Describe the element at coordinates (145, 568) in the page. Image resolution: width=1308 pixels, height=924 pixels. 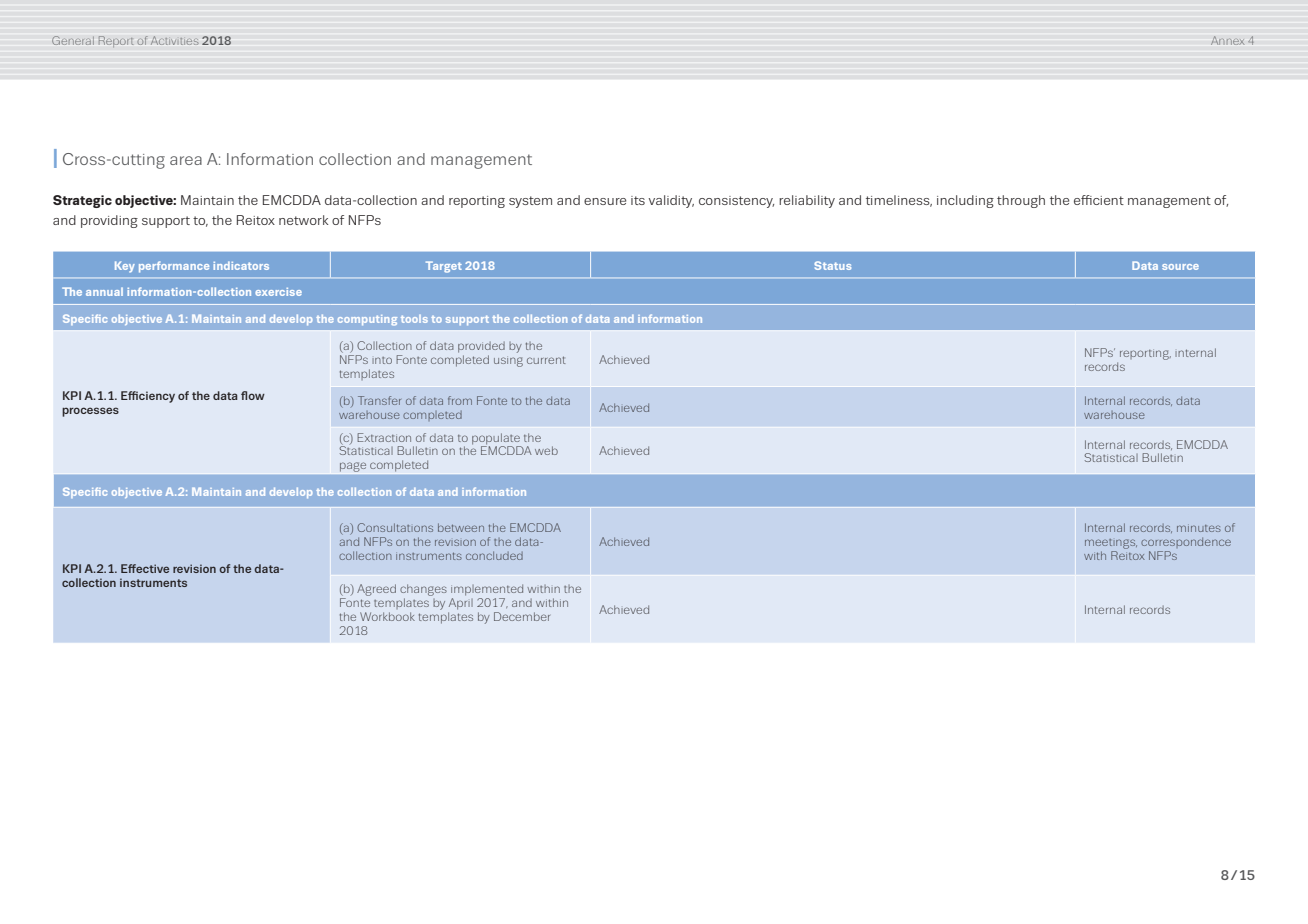
I see `Effective` at that location.
